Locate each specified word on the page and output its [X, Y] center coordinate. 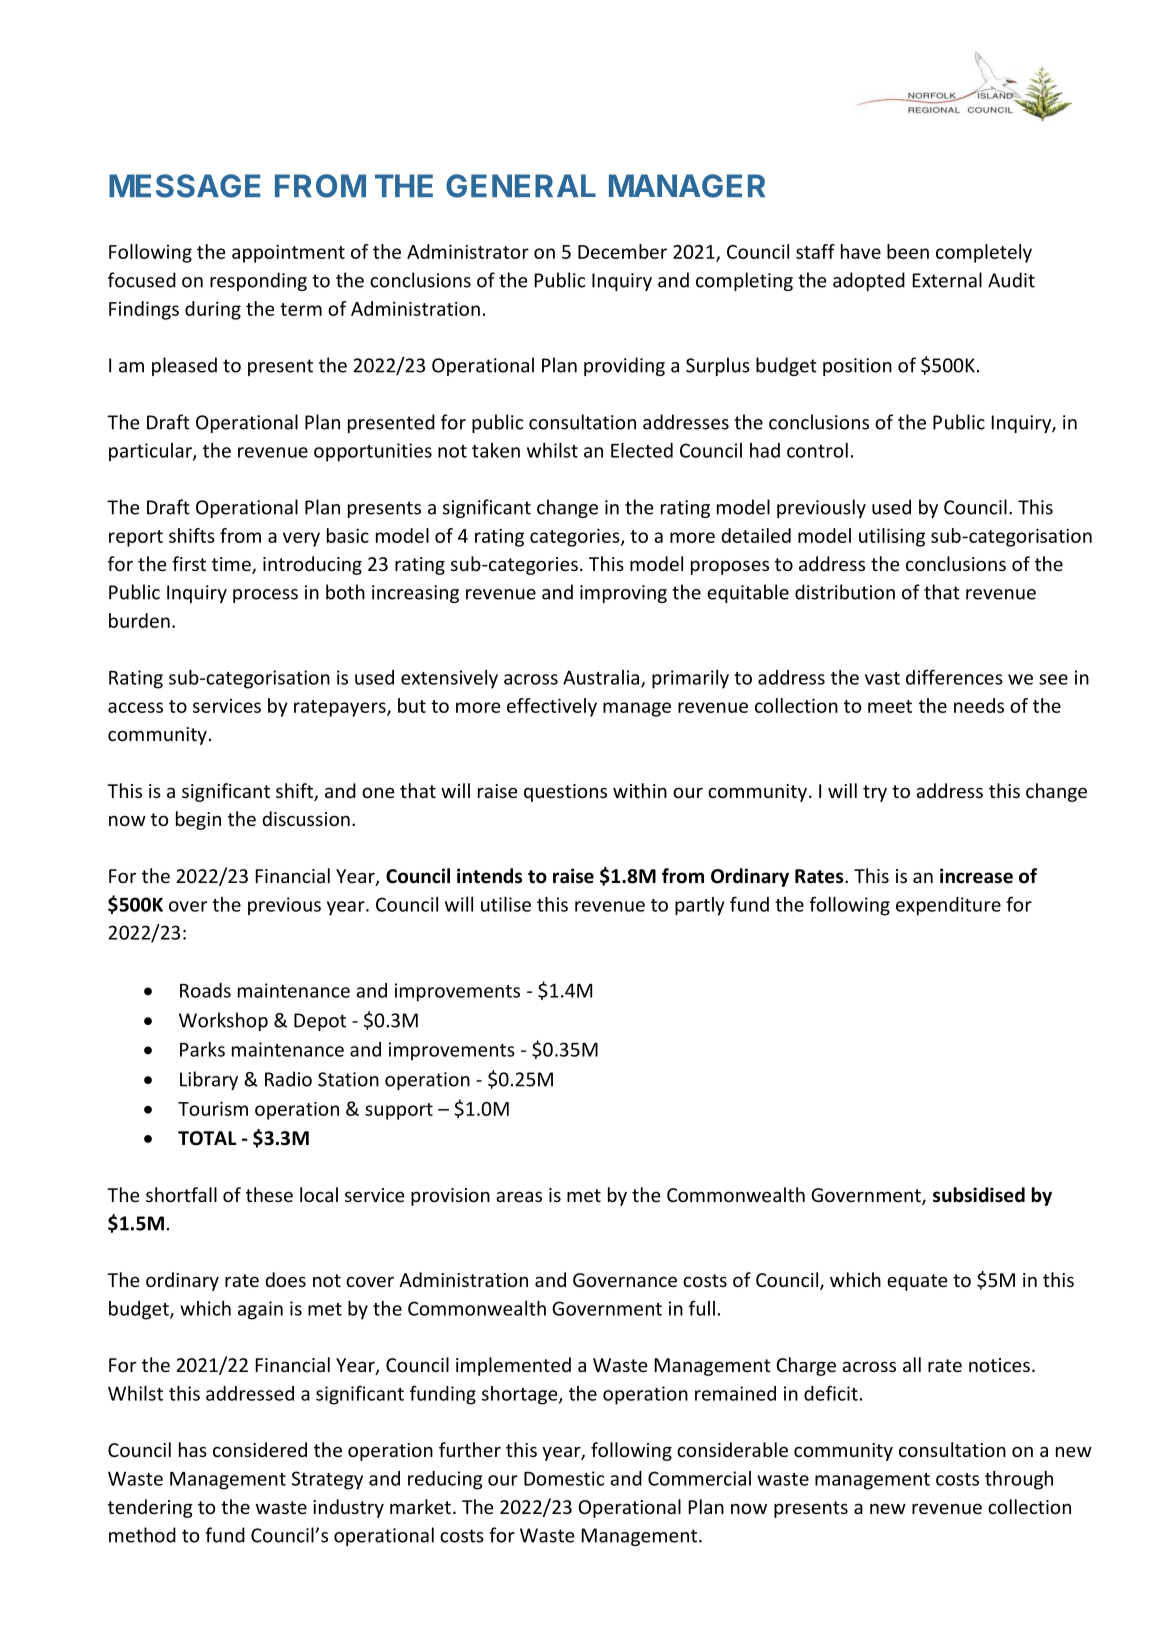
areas [519, 1196]
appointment [288, 253]
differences [954, 677]
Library [209, 1080]
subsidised [979, 1195]
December [622, 251]
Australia [602, 678]
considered [260, 1449]
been [908, 251]
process [265, 596]
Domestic [564, 1478]
